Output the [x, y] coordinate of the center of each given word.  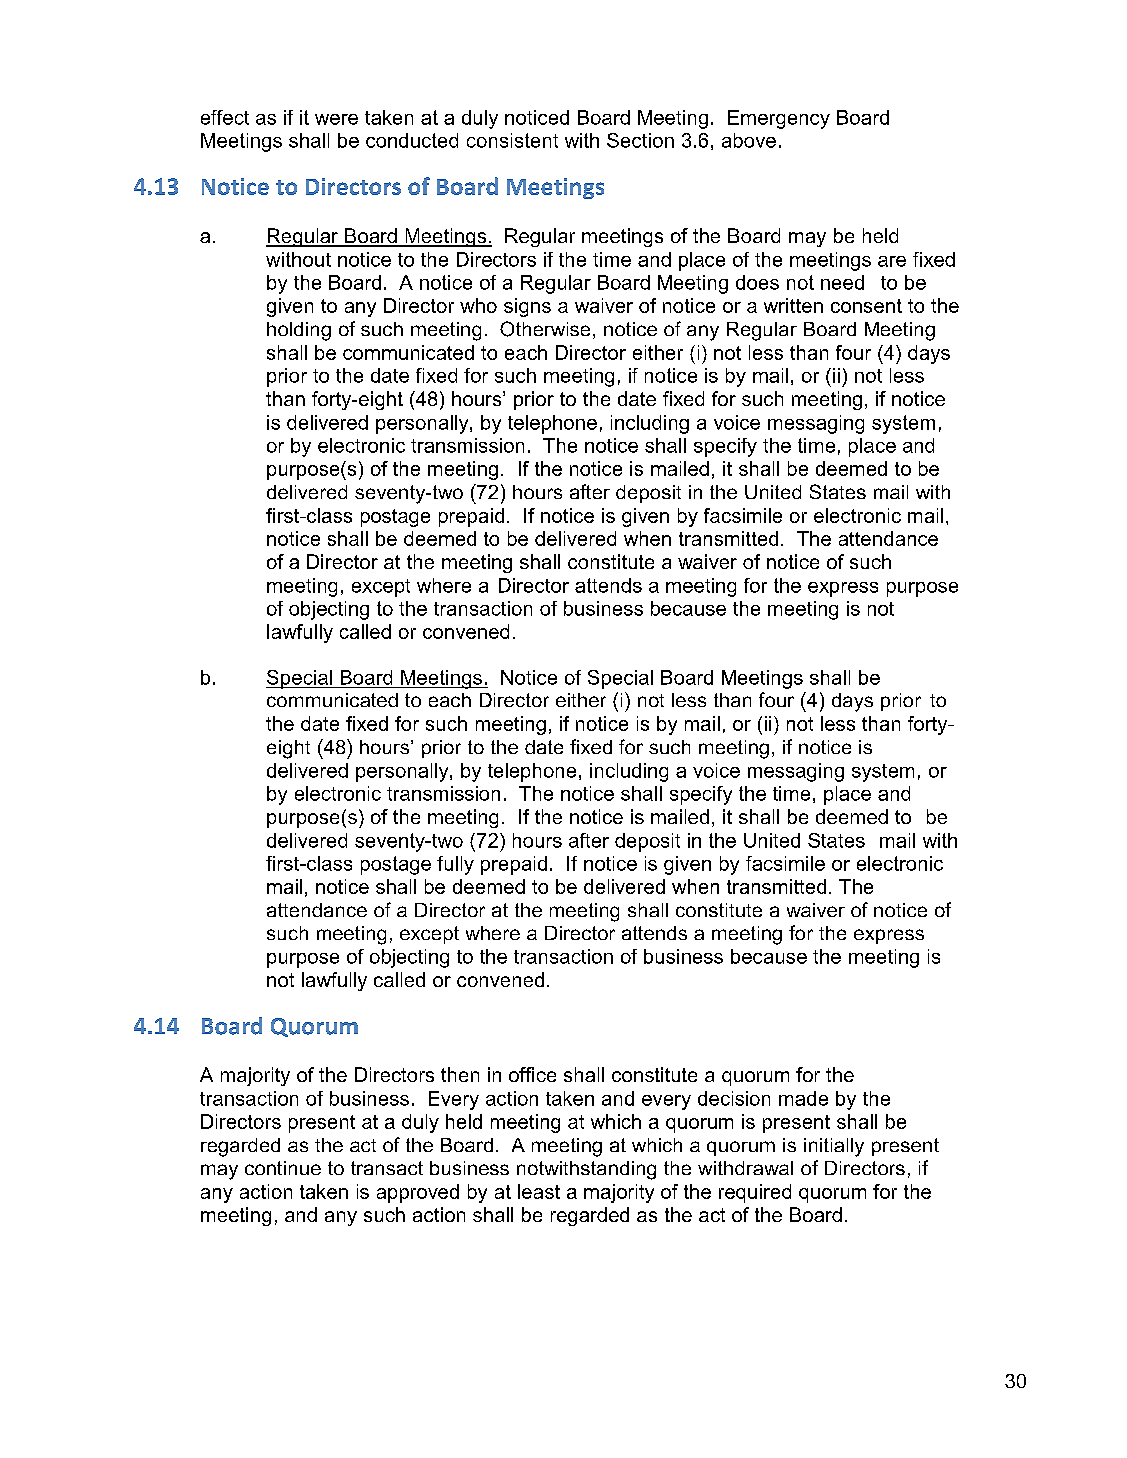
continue [283, 1168]
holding [299, 331]
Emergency [779, 119]
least [539, 1191]
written [793, 305]
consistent [512, 140]
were [336, 119]
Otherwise [545, 329]
